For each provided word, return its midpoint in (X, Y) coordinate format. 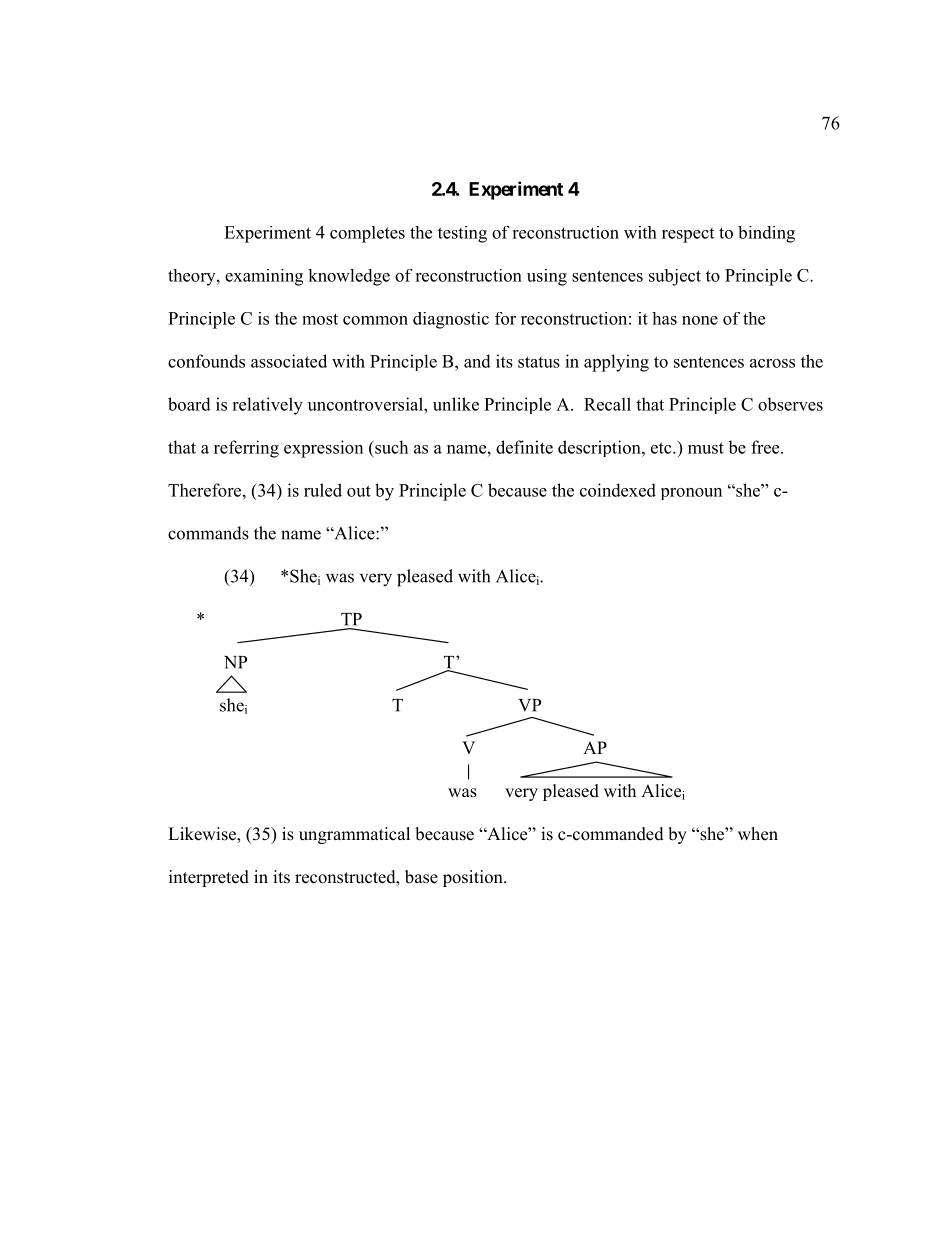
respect (688, 235)
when (758, 834)
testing (462, 234)
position (474, 878)
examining (264, 277)
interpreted (209, 878)
